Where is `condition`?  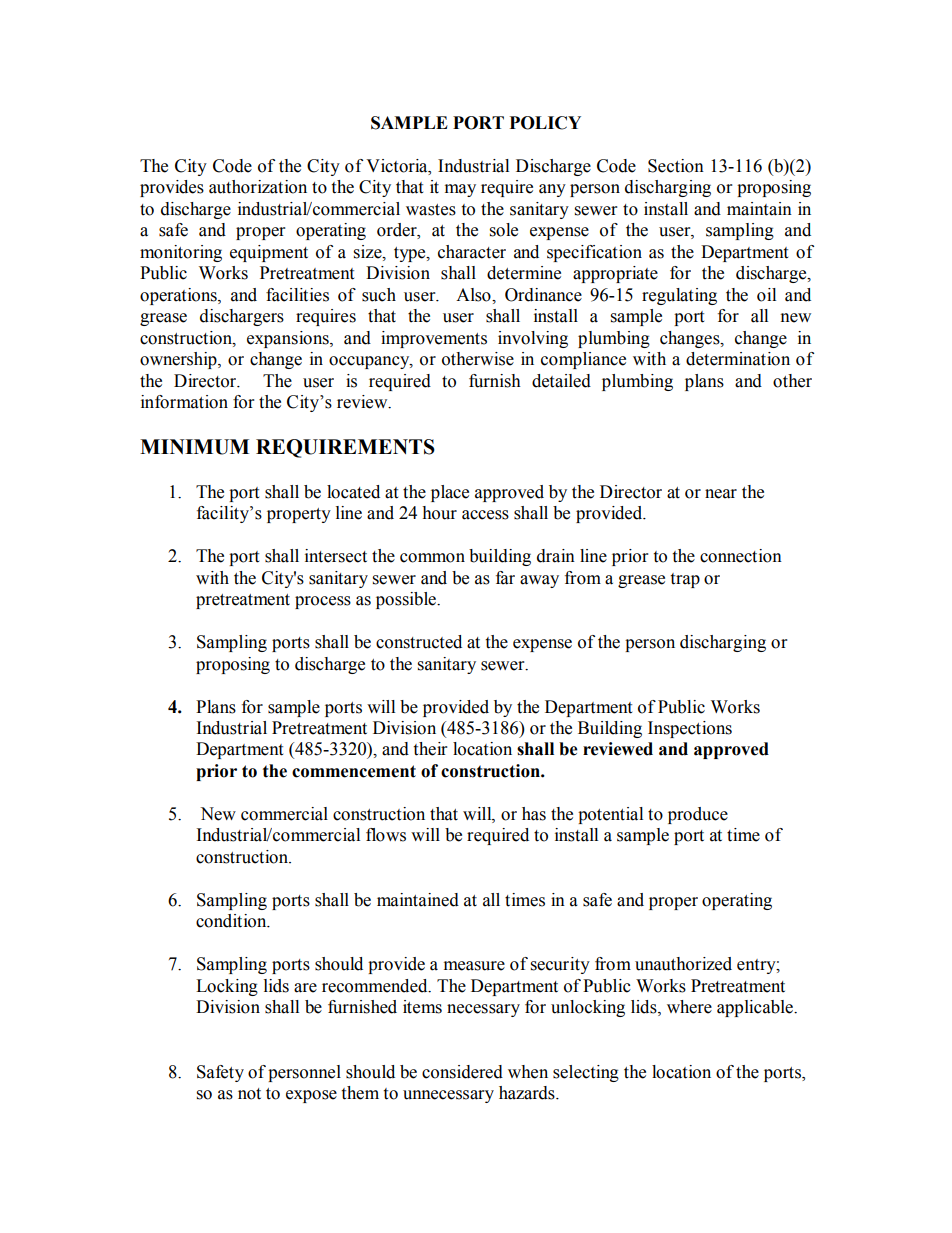 condition is located at coordinates (232, 921).
